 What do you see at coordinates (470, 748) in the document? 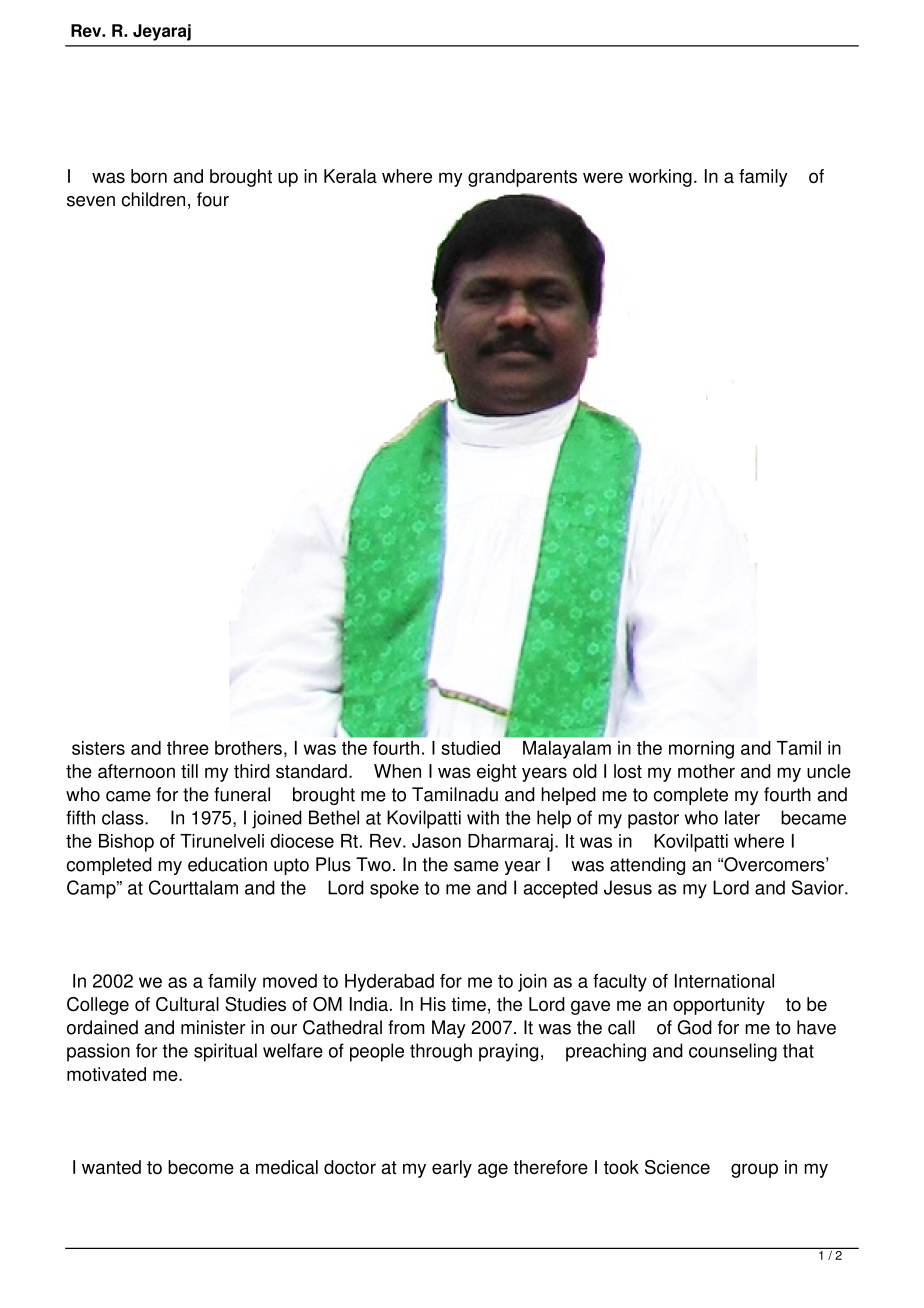
I see `studied` at bounding box center [470, 748].
